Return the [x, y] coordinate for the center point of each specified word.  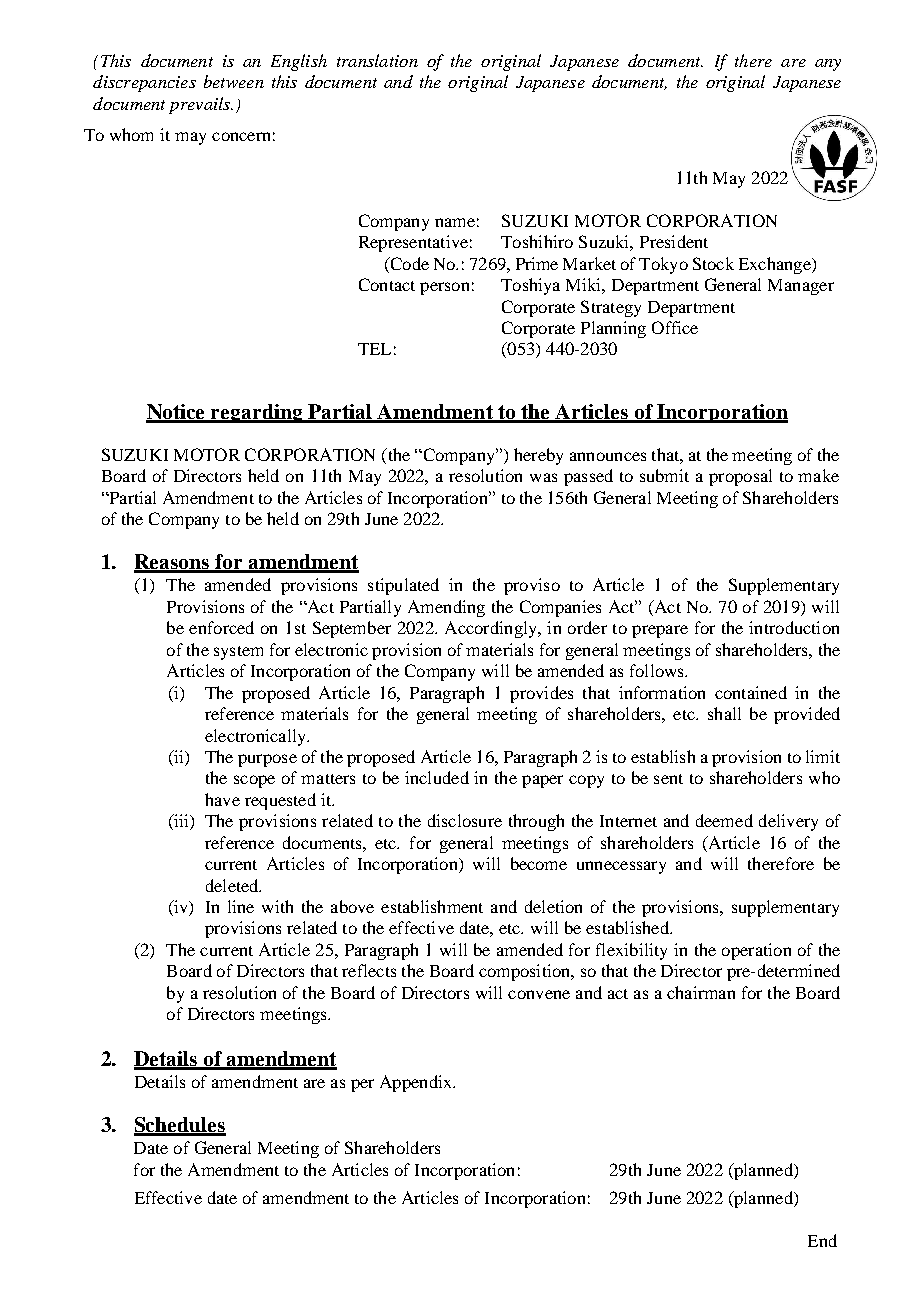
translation [377, 60]
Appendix [417, 1083]
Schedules [180, 1126]
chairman [701, 992]
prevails [201, 105]
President [674, 241]
